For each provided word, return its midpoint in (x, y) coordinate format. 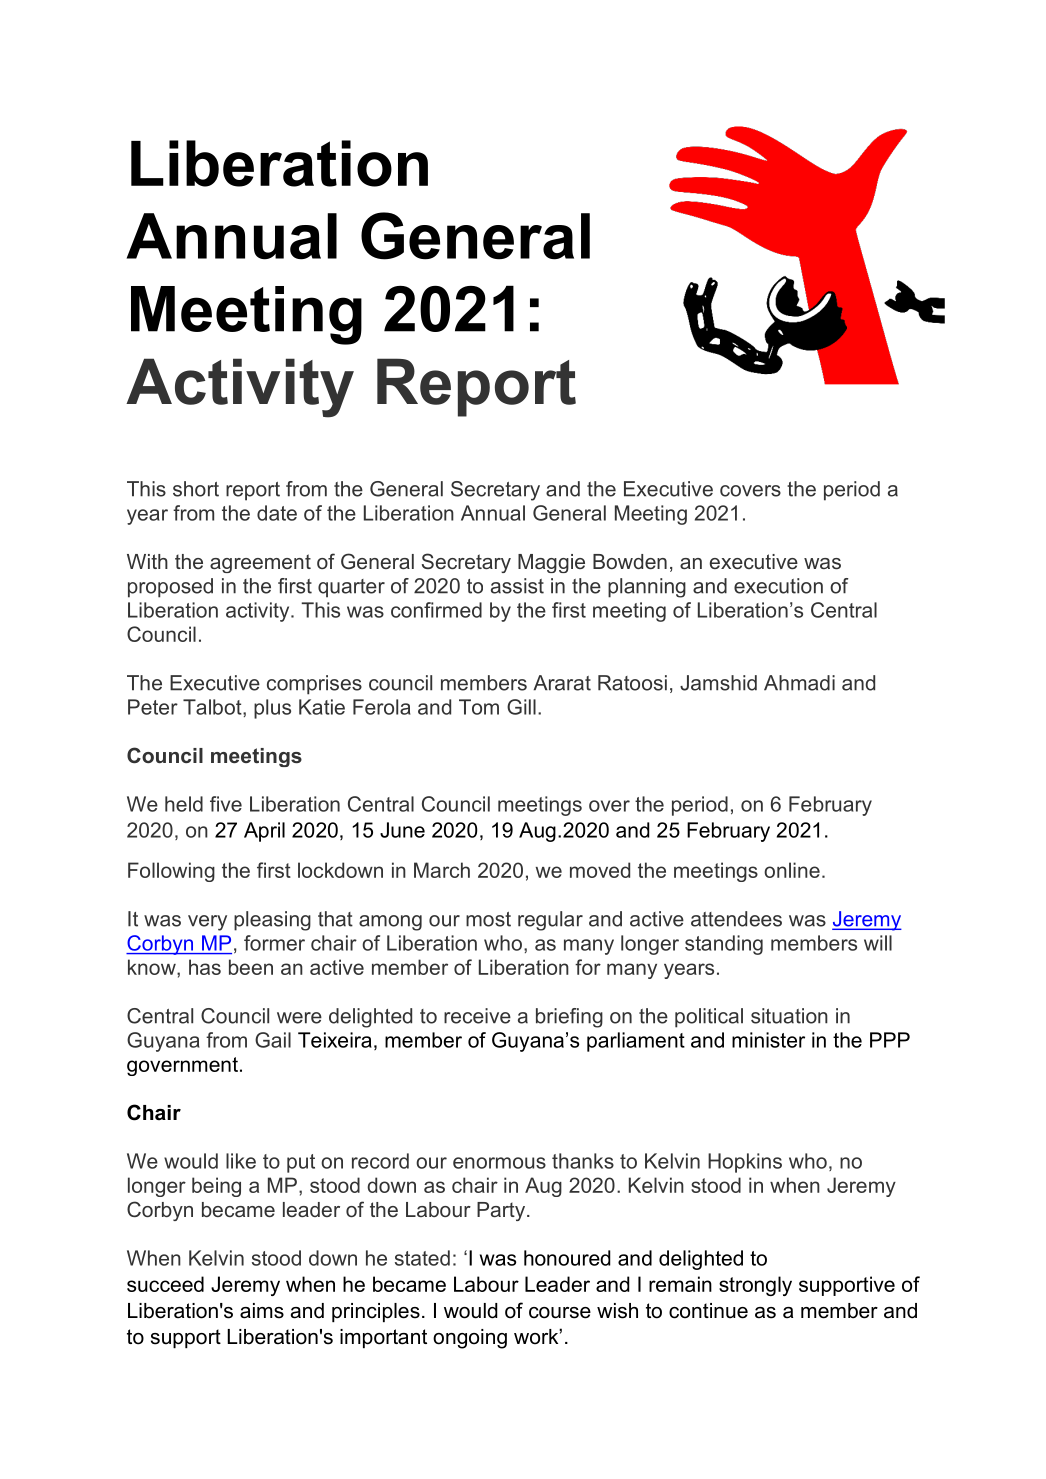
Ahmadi (799, 683)
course (560, 1313)
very (207, 923)
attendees (736, 919)
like (241, 1161)
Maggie (551, 563)
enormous (499, 1163)
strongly (755, 1286)
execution (778, 586)
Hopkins (745, 1163)
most (488, 919)
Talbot (213, 707)
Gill (521, 707)
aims (262, 1311)
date (277, 513)
